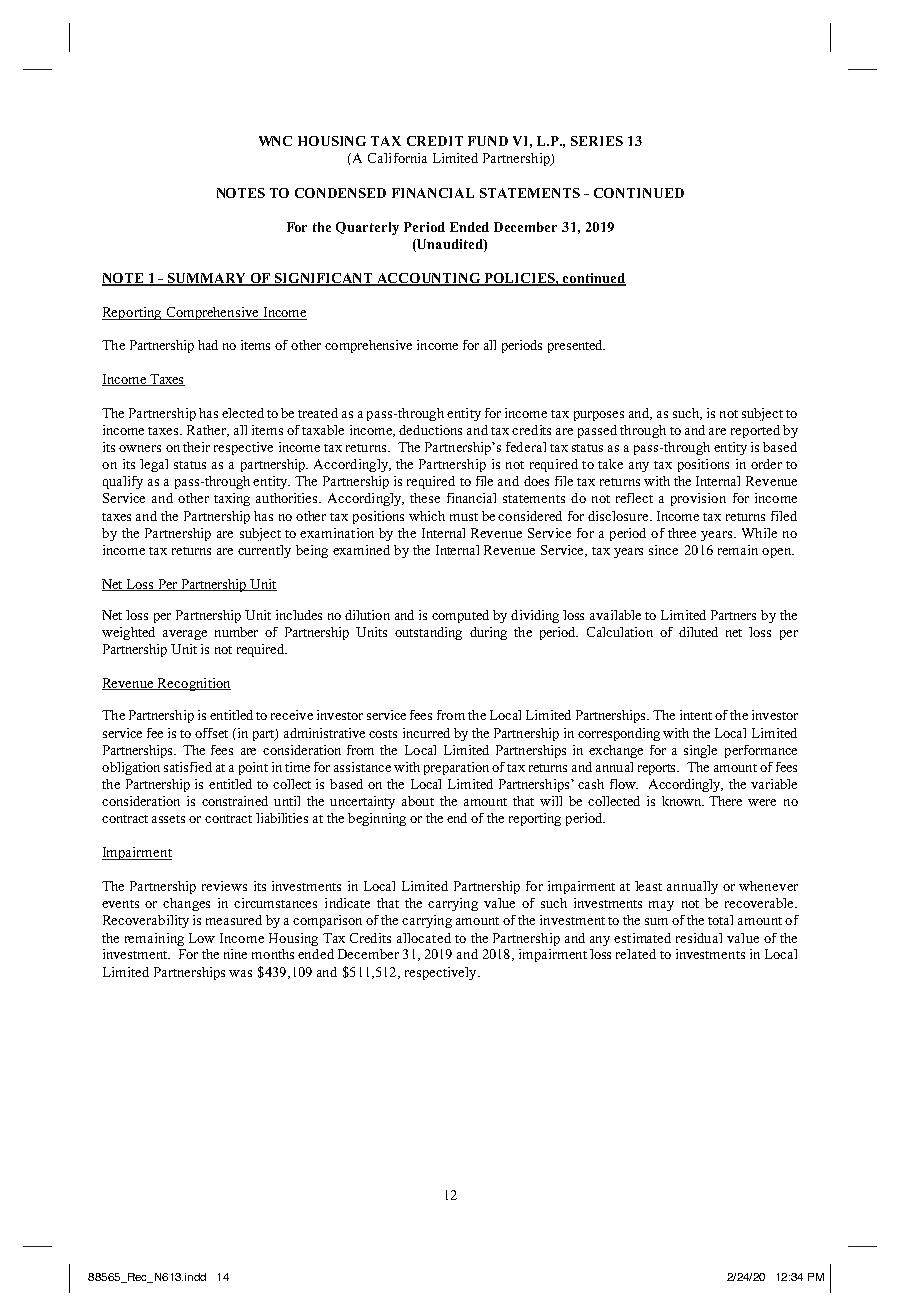 Image resolution: width=900 pixels, height=1316 pixels. I want to click on nine, so click(235, 954).
